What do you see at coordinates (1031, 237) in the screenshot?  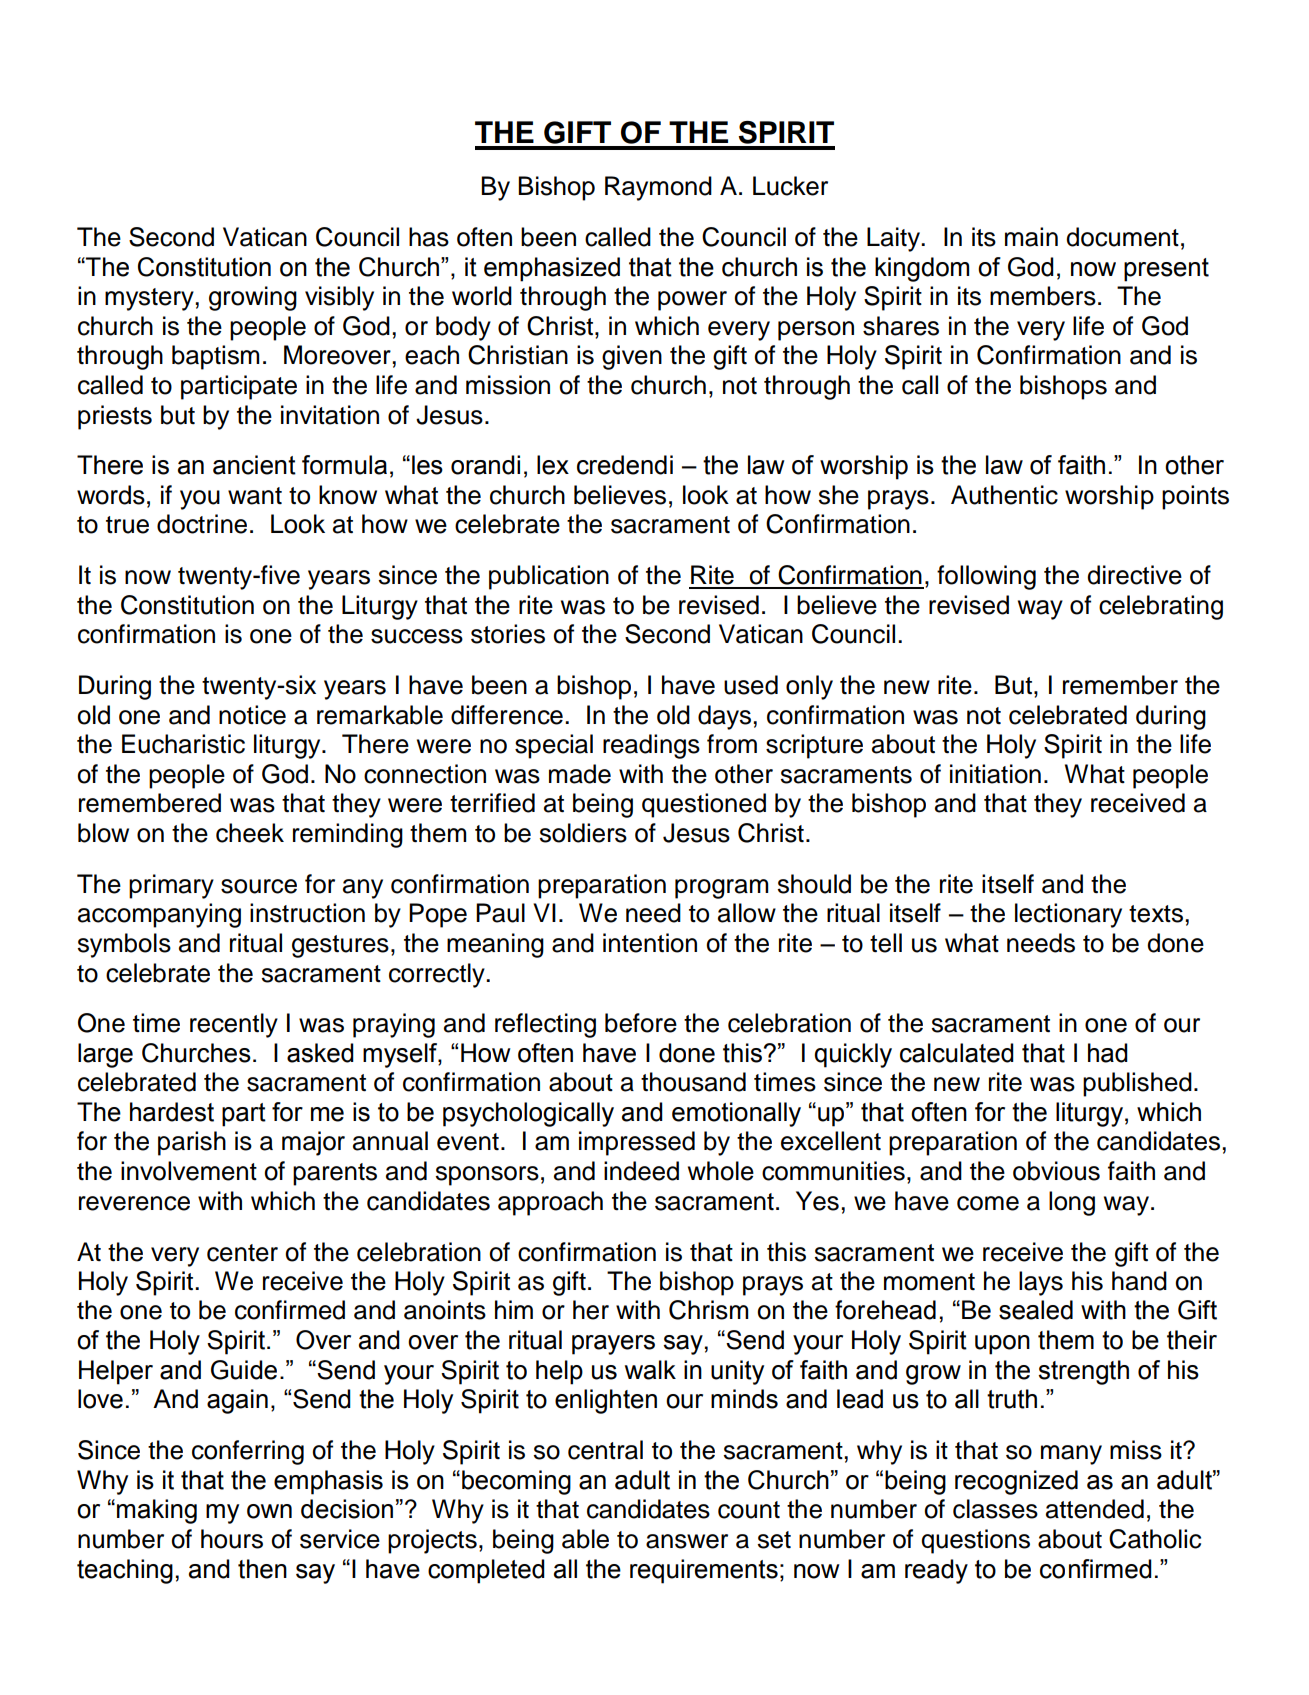 I see `main` at bounding box center [1031, 237].
